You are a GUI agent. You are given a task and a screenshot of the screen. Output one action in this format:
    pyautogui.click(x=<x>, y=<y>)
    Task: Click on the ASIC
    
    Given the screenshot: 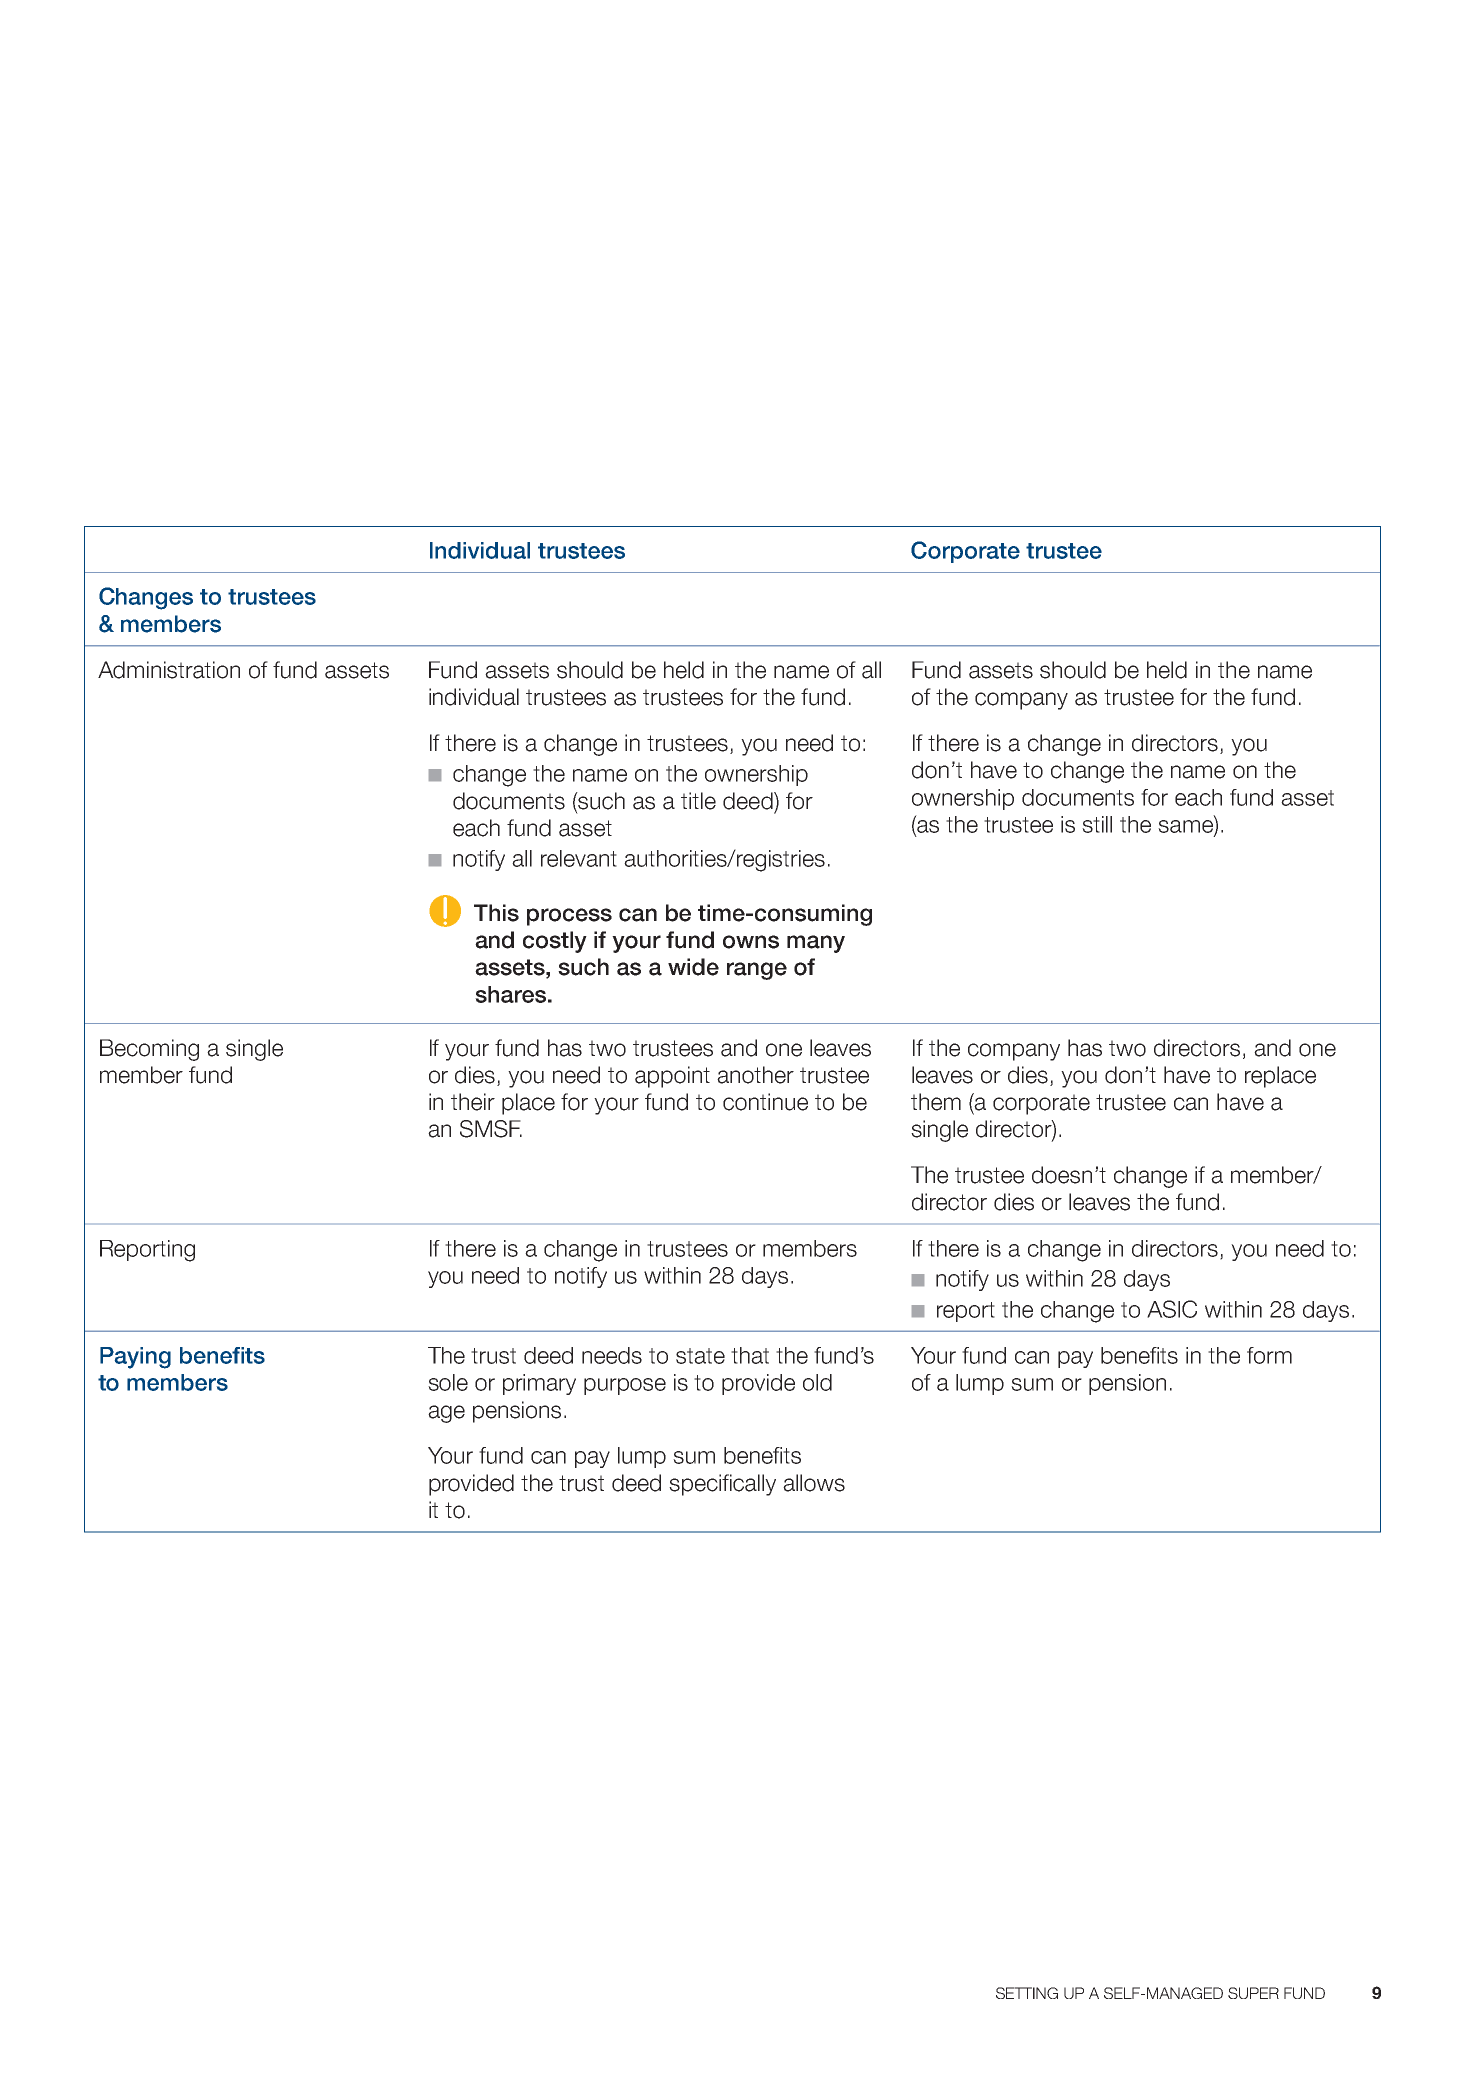 What is the action you would take?
    pyautogui.click(x=1172, y=1309)
